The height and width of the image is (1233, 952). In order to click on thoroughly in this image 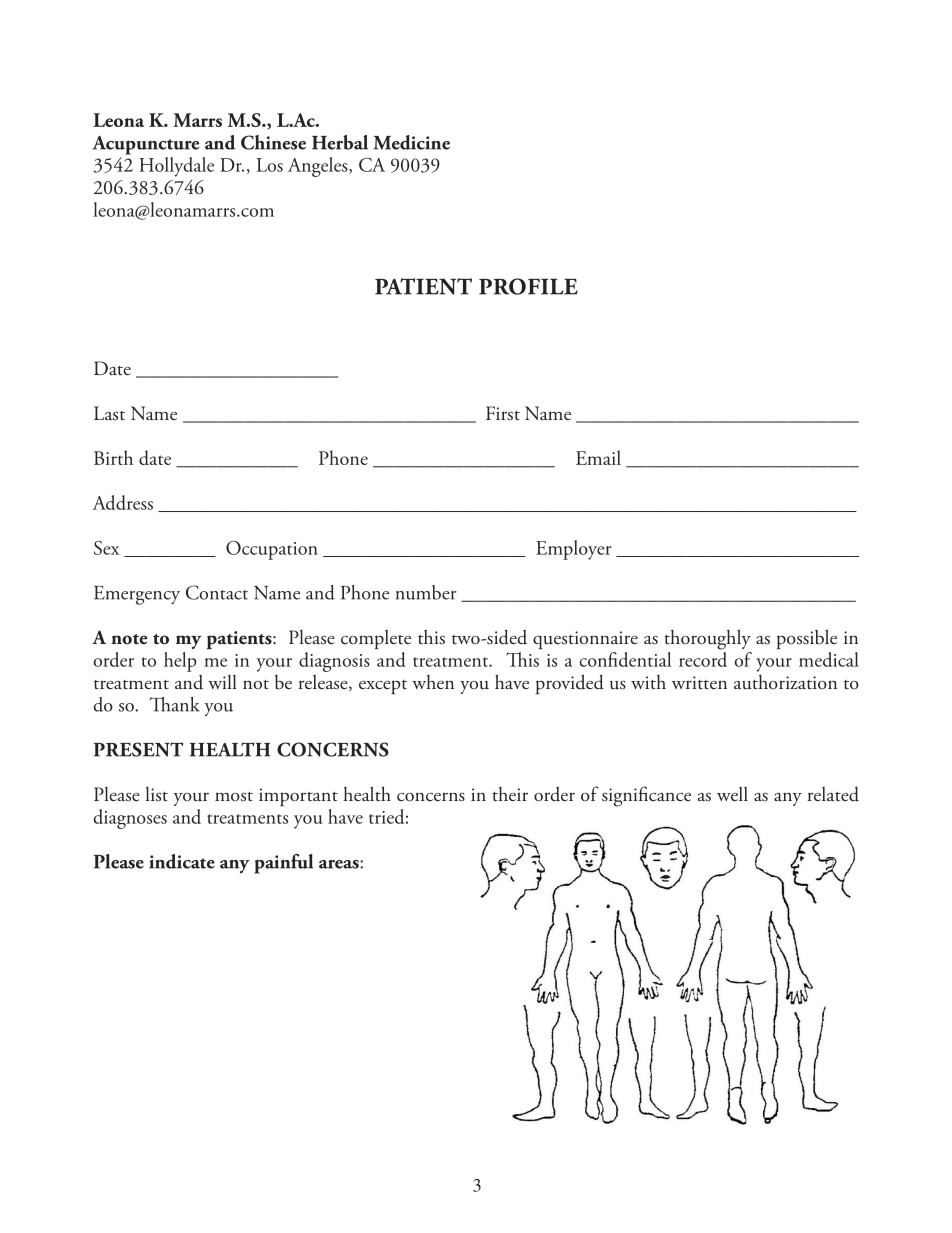, I will do `click(707, 639)`.
